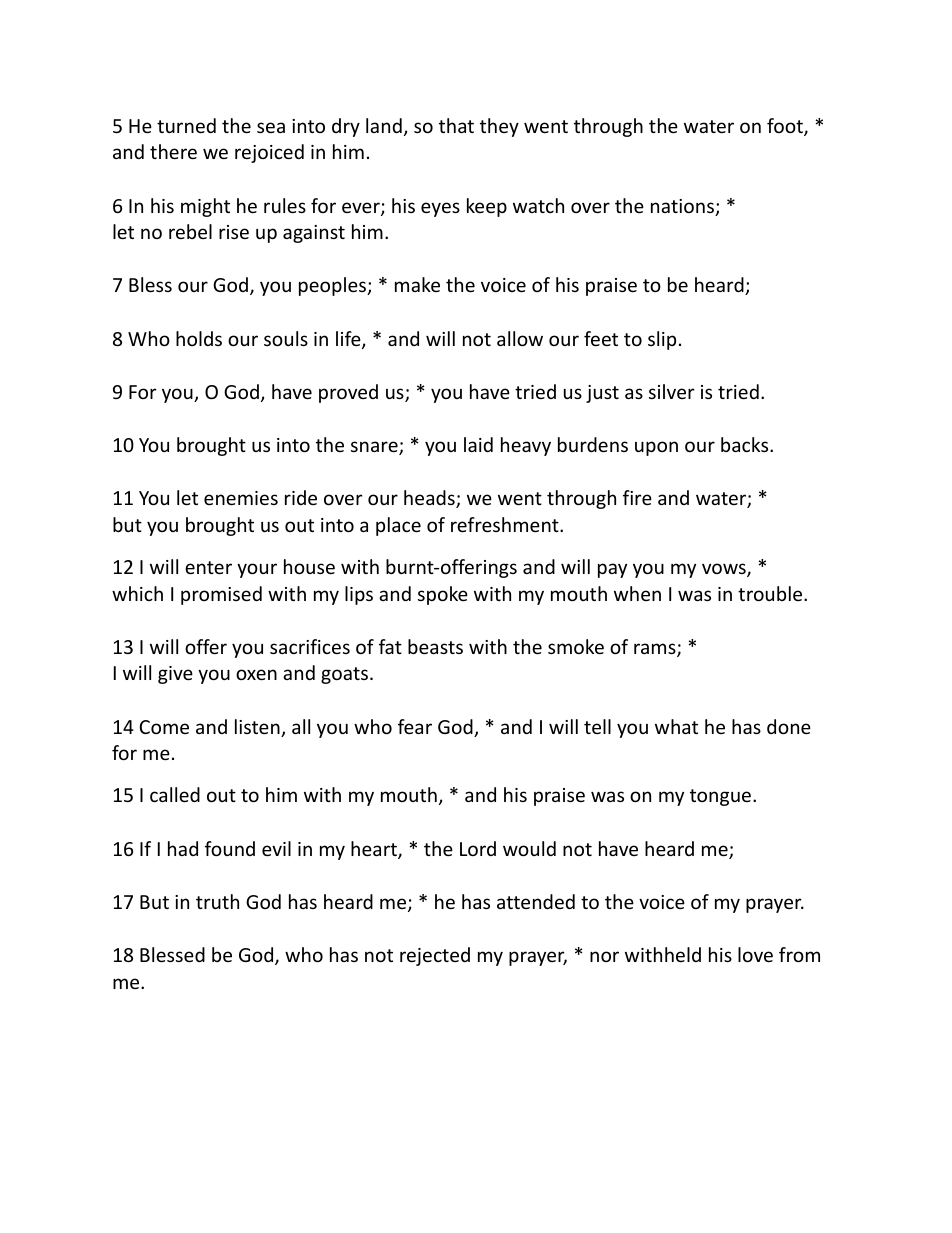  I want to click on truth, so click(217, 901).
